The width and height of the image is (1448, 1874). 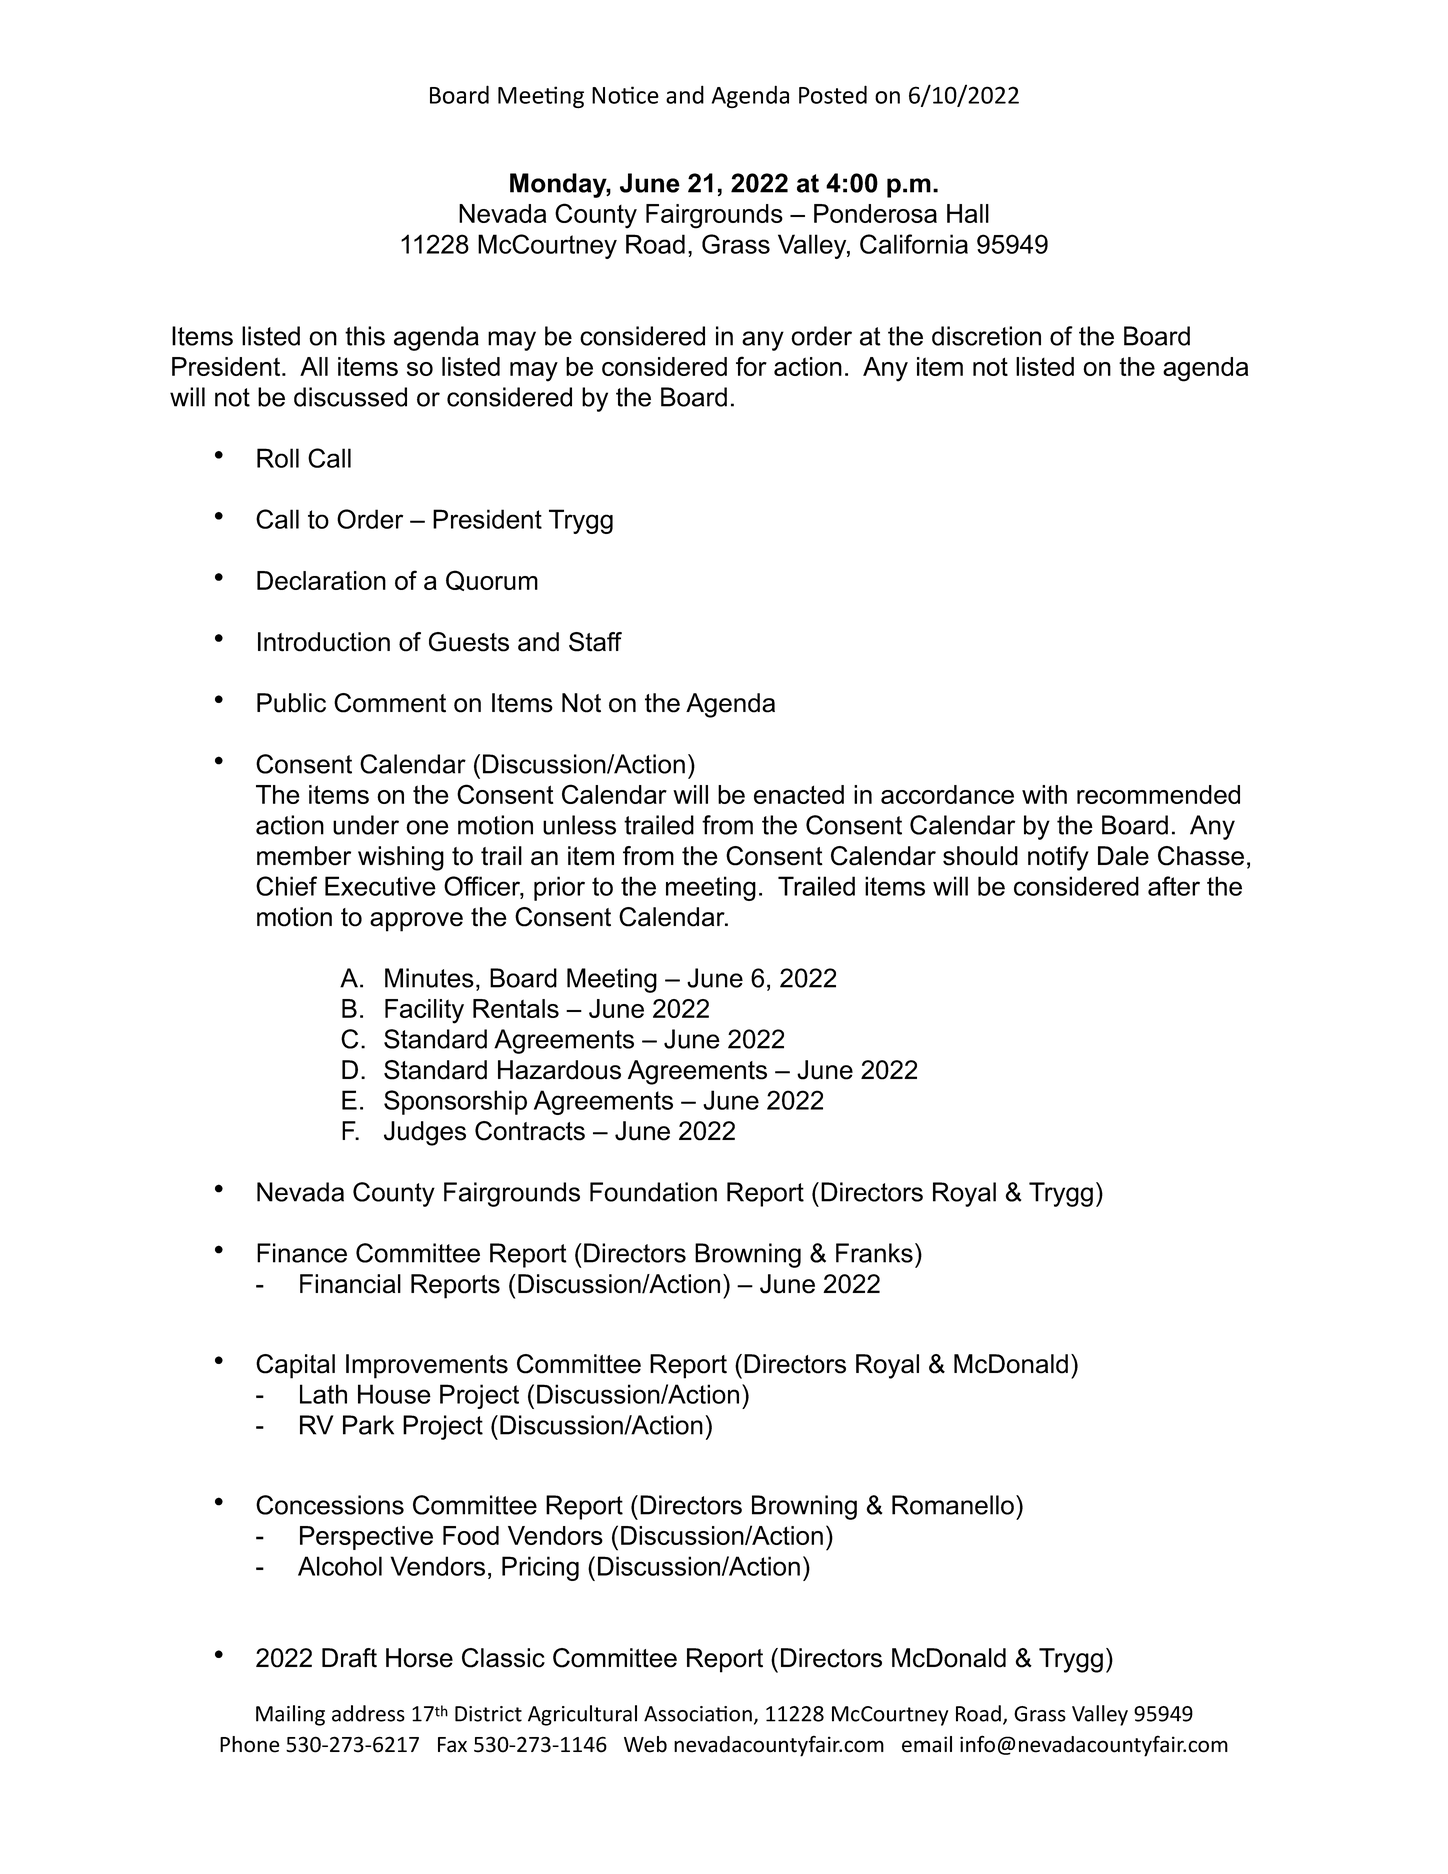 What do you see at coordinates (833, 94) in the image?
I see `Posted` at bounding box center [833, 94].
